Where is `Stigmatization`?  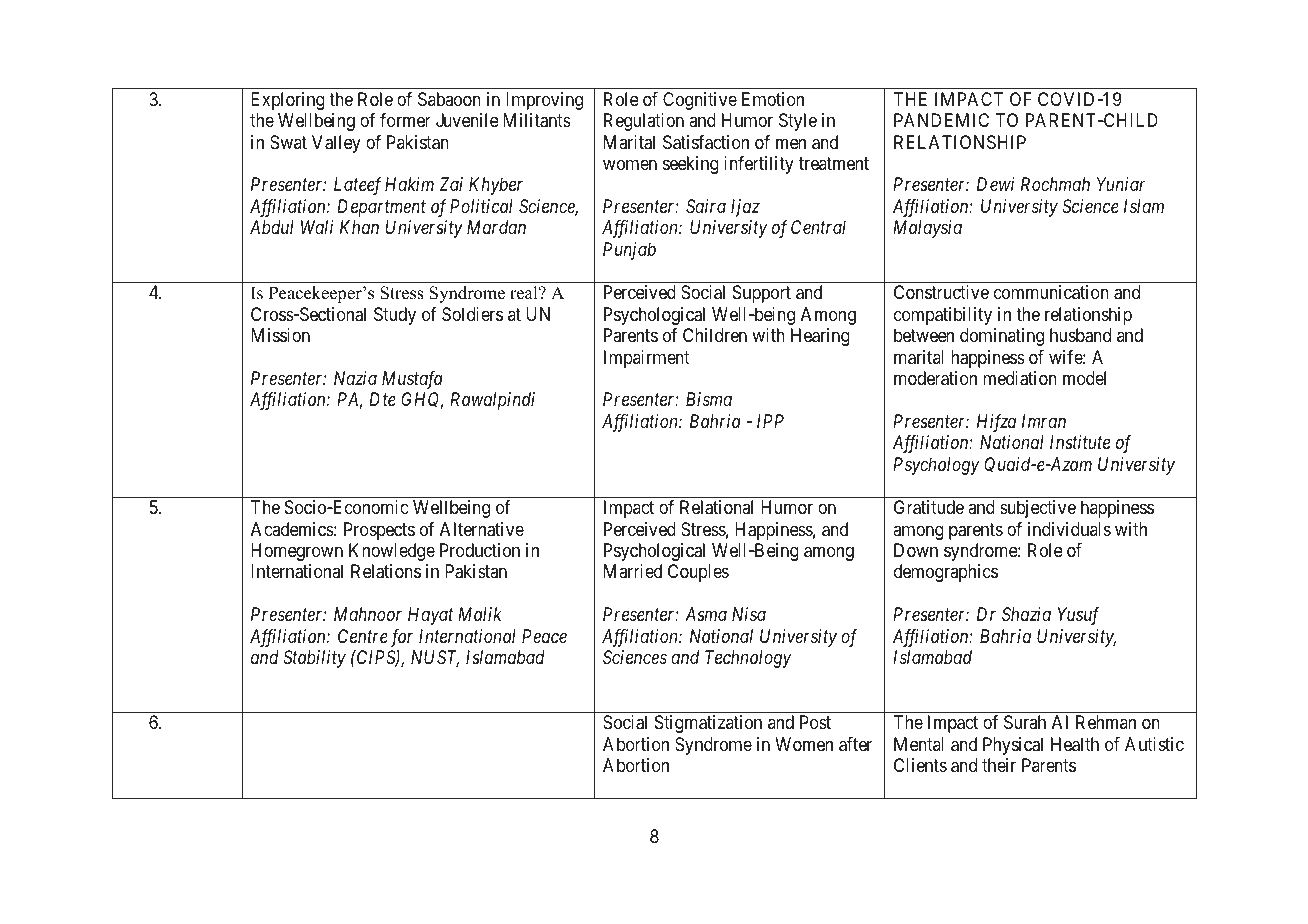
Stigmatization is located at coordinates (708, 724).
